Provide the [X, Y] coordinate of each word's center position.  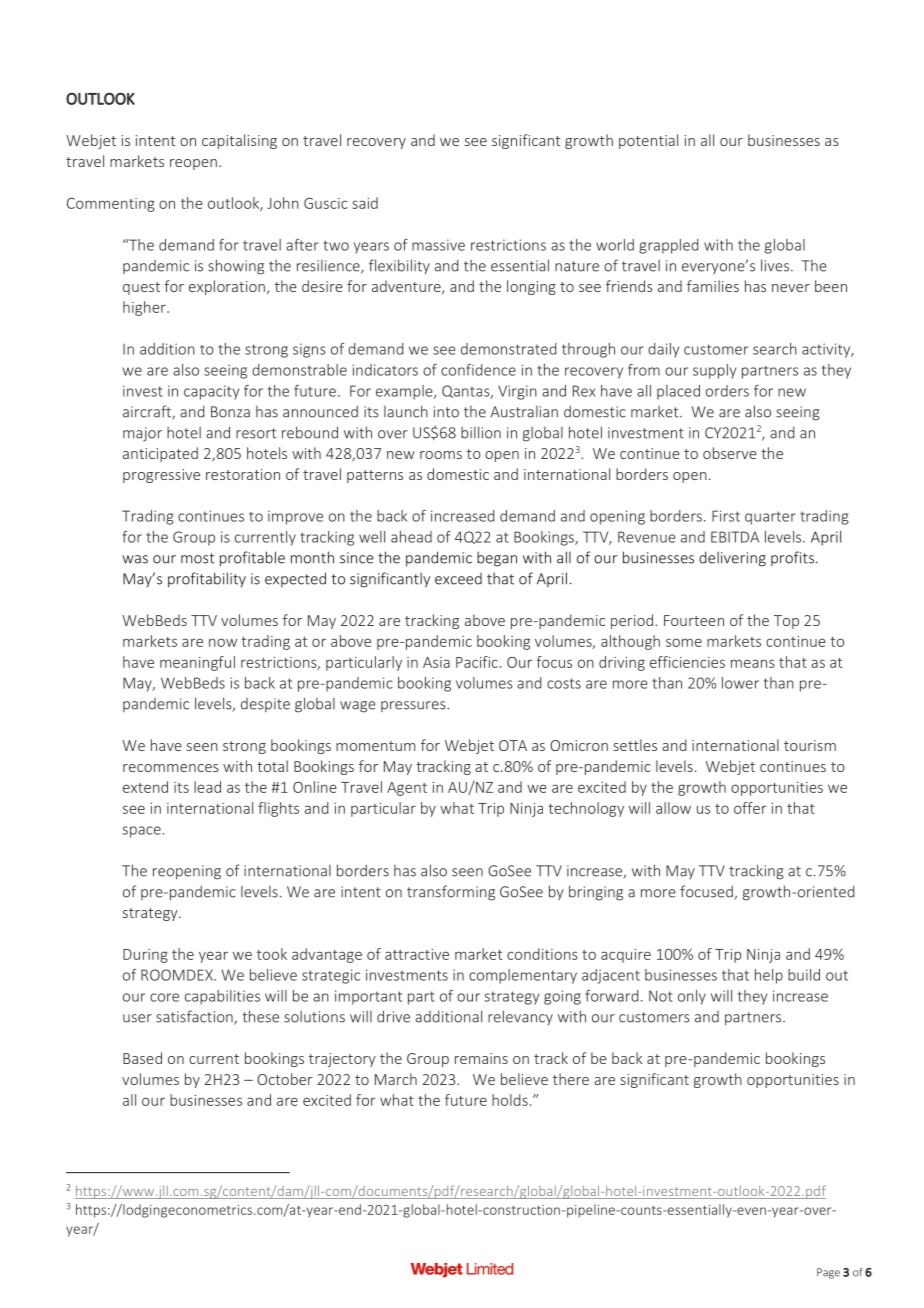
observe [730, 453]
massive [438, 245]
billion [481, 432]
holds [510, 1100]
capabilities [222, 997]
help [769, 976]
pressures [414, 706]
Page [828, 1273]
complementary [523, 976]
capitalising [239, 141]
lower [740, 683]
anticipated [160, 454]
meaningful [197, 663]
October [285, 1079]
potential [648, 141]
